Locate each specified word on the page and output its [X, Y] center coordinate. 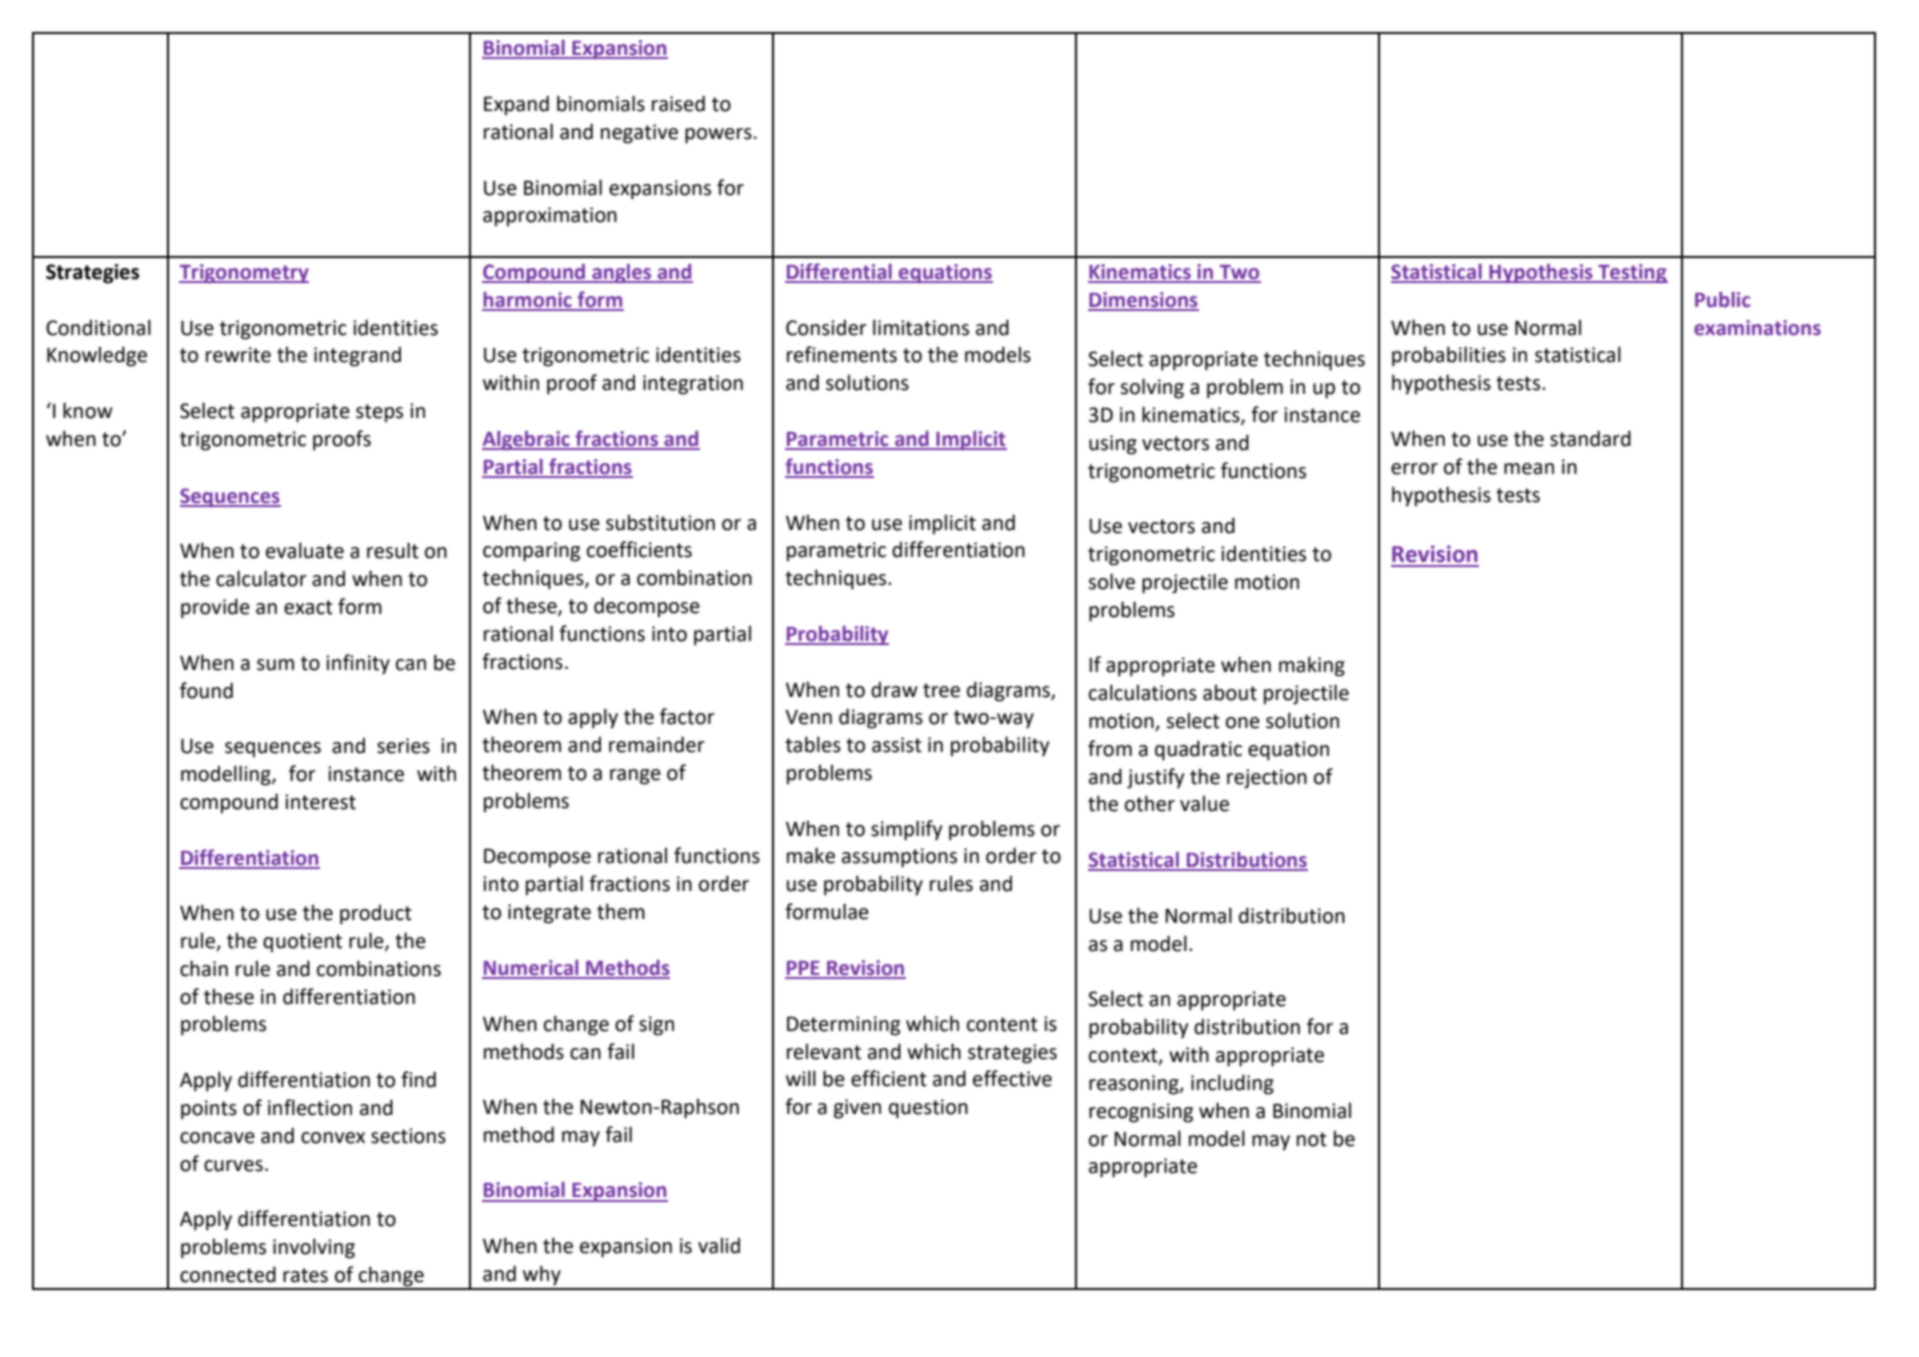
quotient [302, 943]
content [1002, 1024]
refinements [842, 354]
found [206, 690]
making [1312, 666]
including [1232, 1084]
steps [379, 413]
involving [314, 1248]
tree [941, 690]
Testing [1632, 273]
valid [719, 1245]
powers [718, 136]
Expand [516, 105]
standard [1590, 438]
